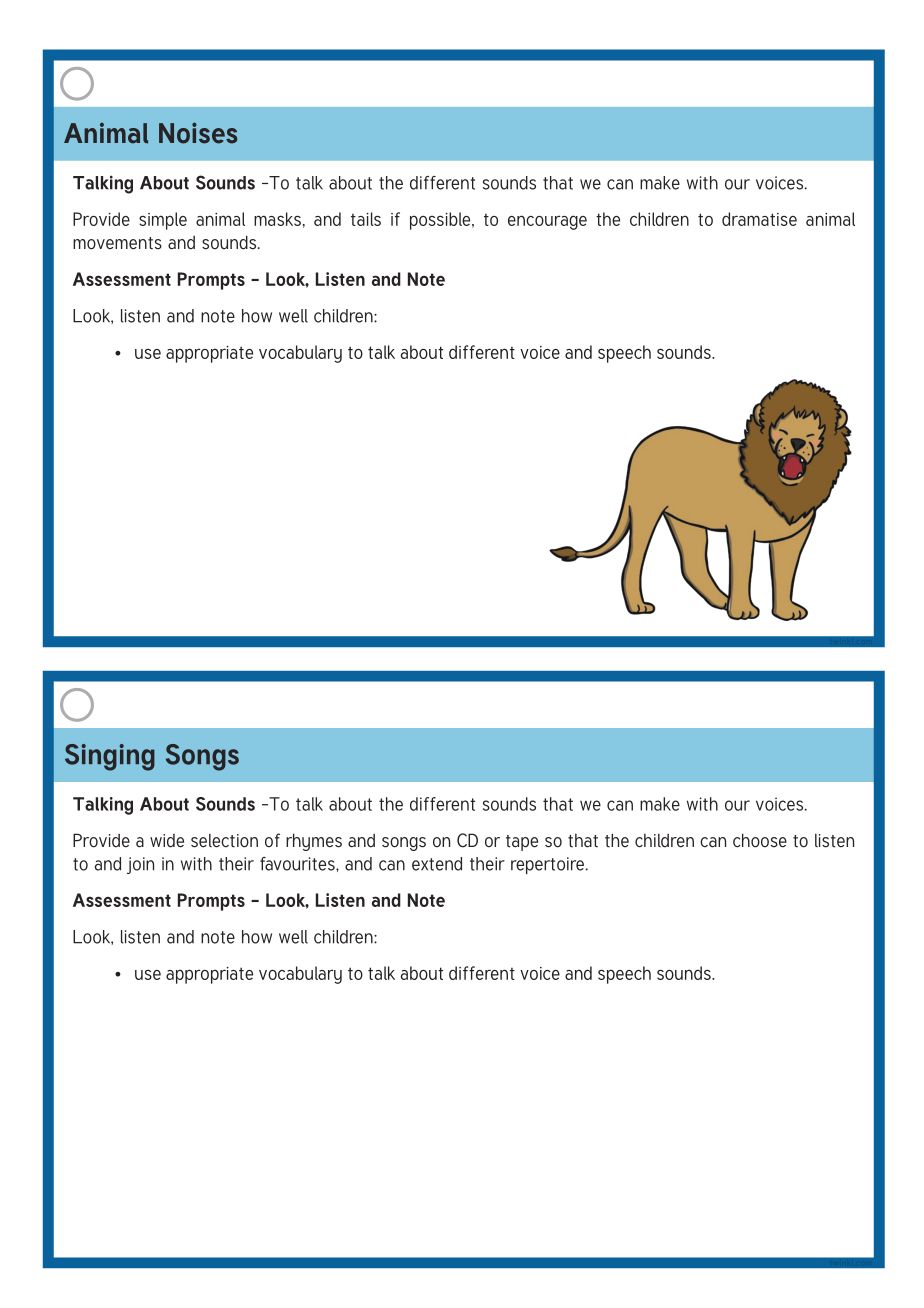 The width and height of the document is (924, 1308). I want to click on Singing, so click(110, 757).
